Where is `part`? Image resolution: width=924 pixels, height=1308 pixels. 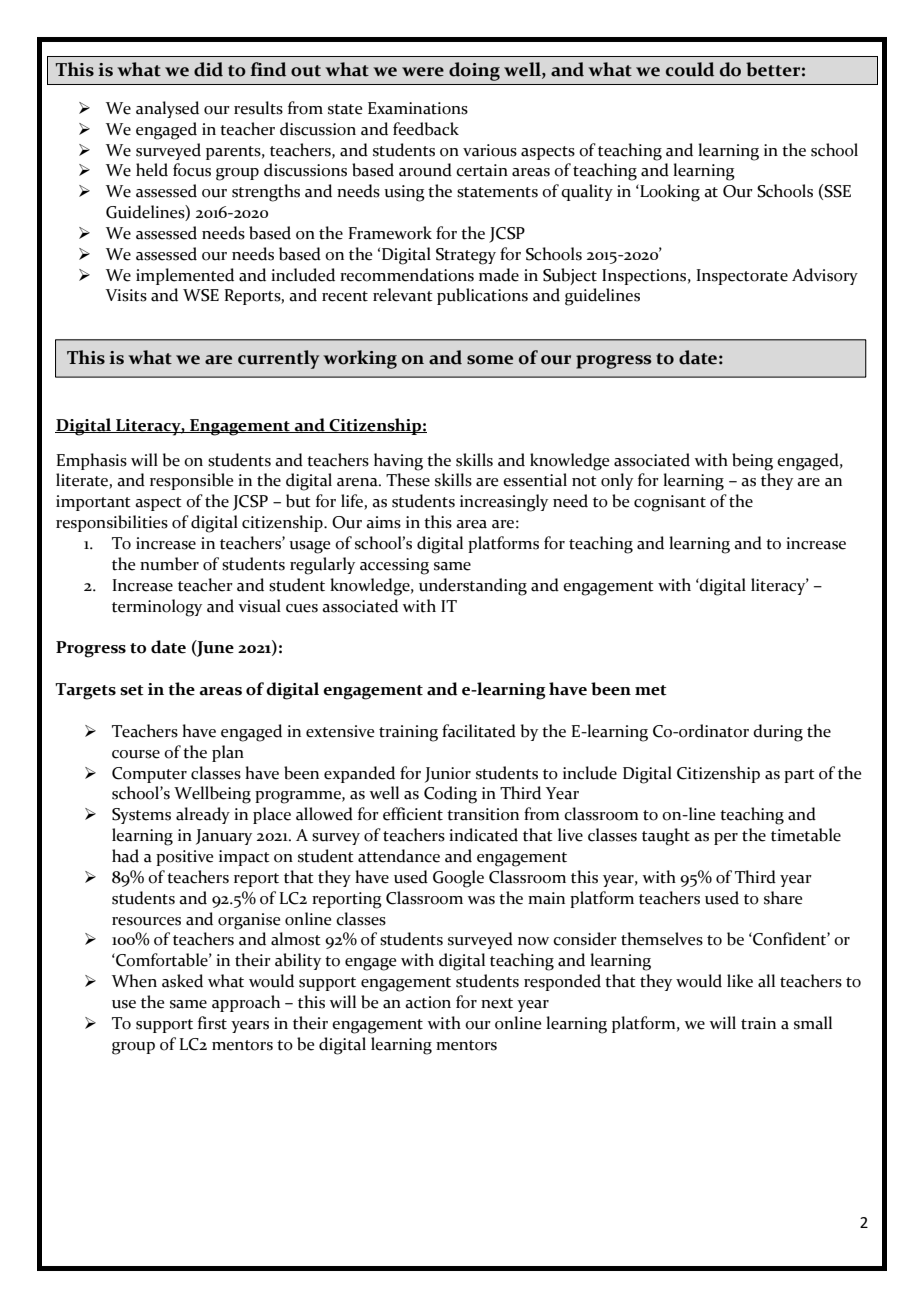
part is located at coordinates (799, 776).
